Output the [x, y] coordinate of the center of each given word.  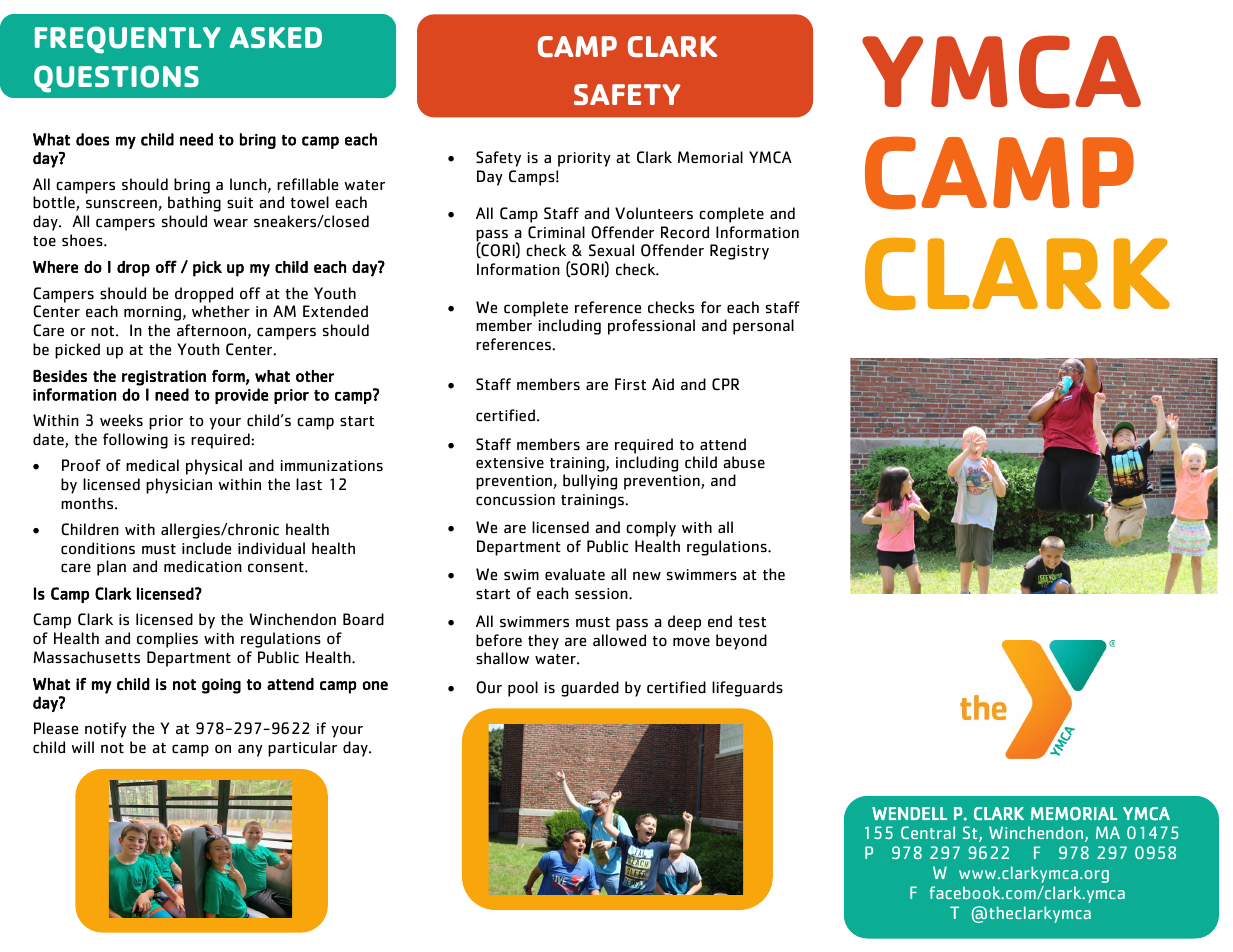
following [135, 441]
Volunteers [654, 213]
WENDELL [909, 813]
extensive [510, 463]
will [83, 747]
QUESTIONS [116, 79]
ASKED [276, 37]
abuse [744, 462]
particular [302, 749]
